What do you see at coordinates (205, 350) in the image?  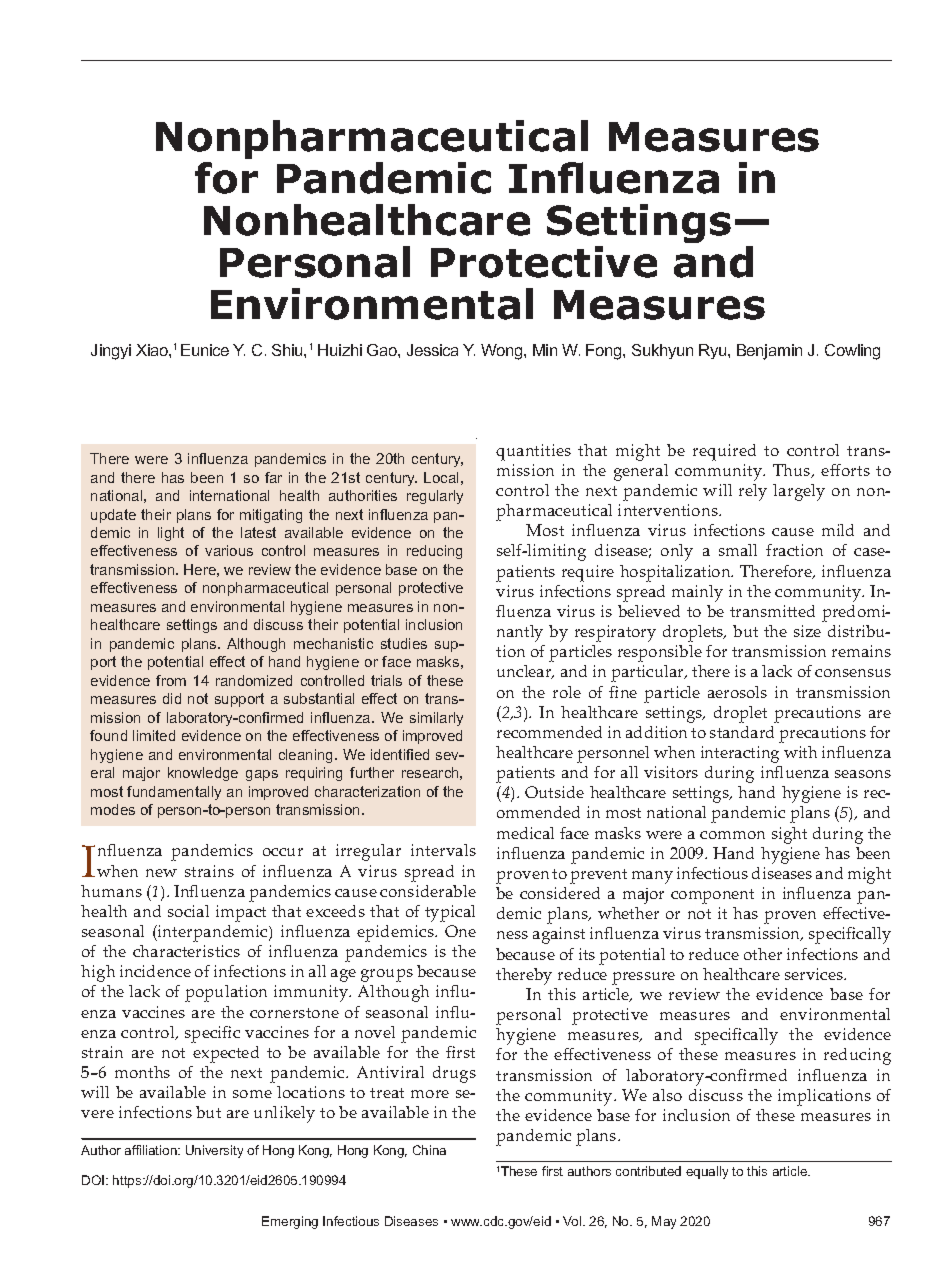 I see `Eunice` at bounding box center [205, 350].
